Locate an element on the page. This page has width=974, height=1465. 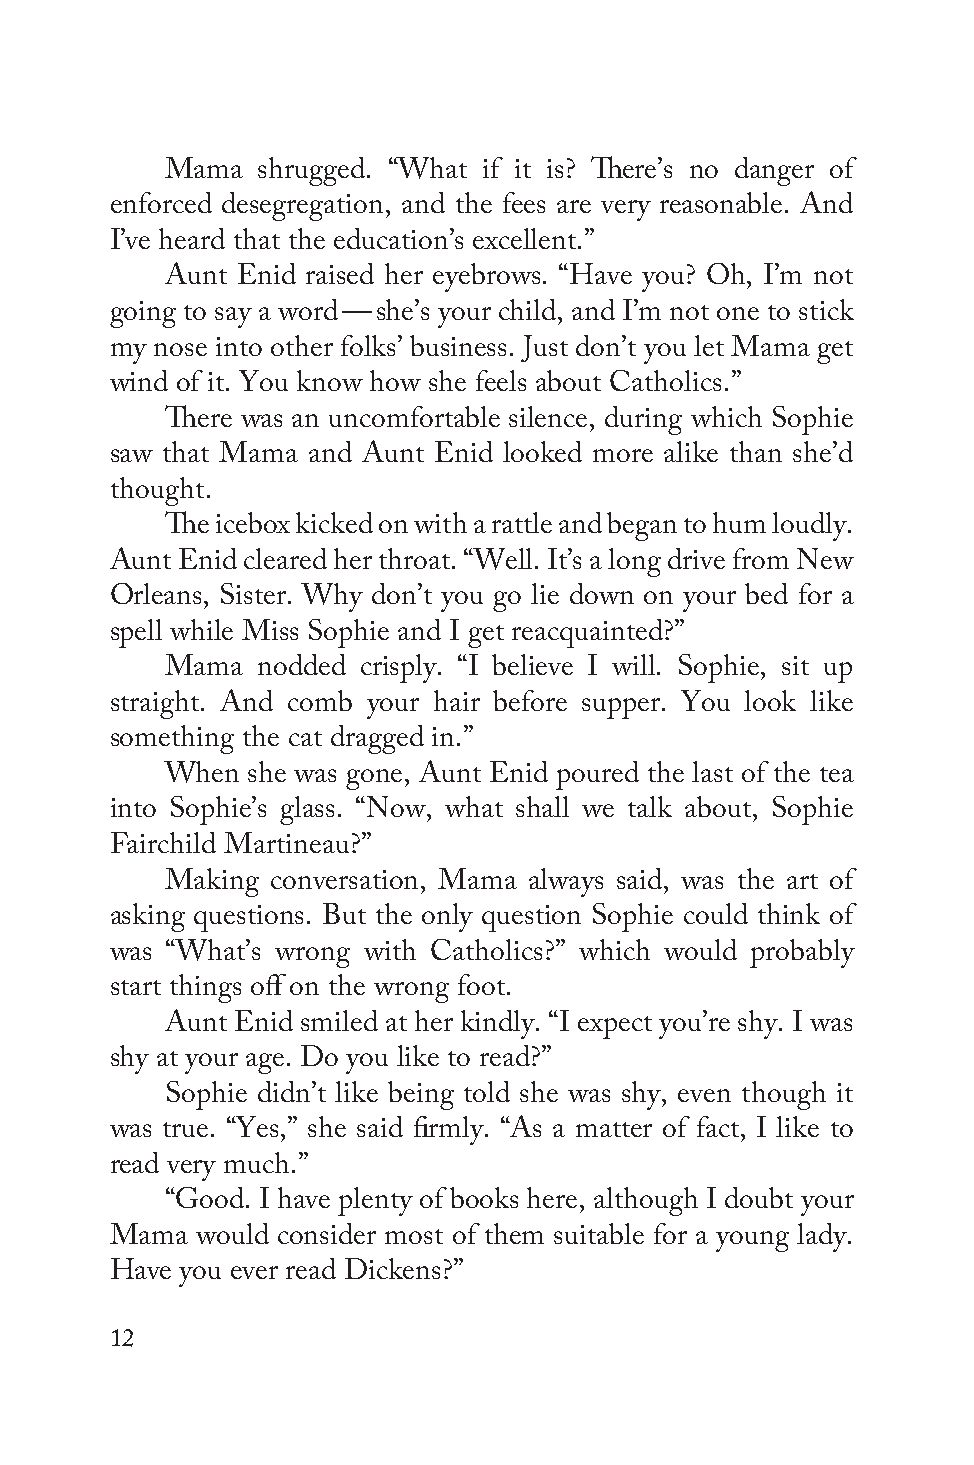
fees is located at coordinates (524, 202).
